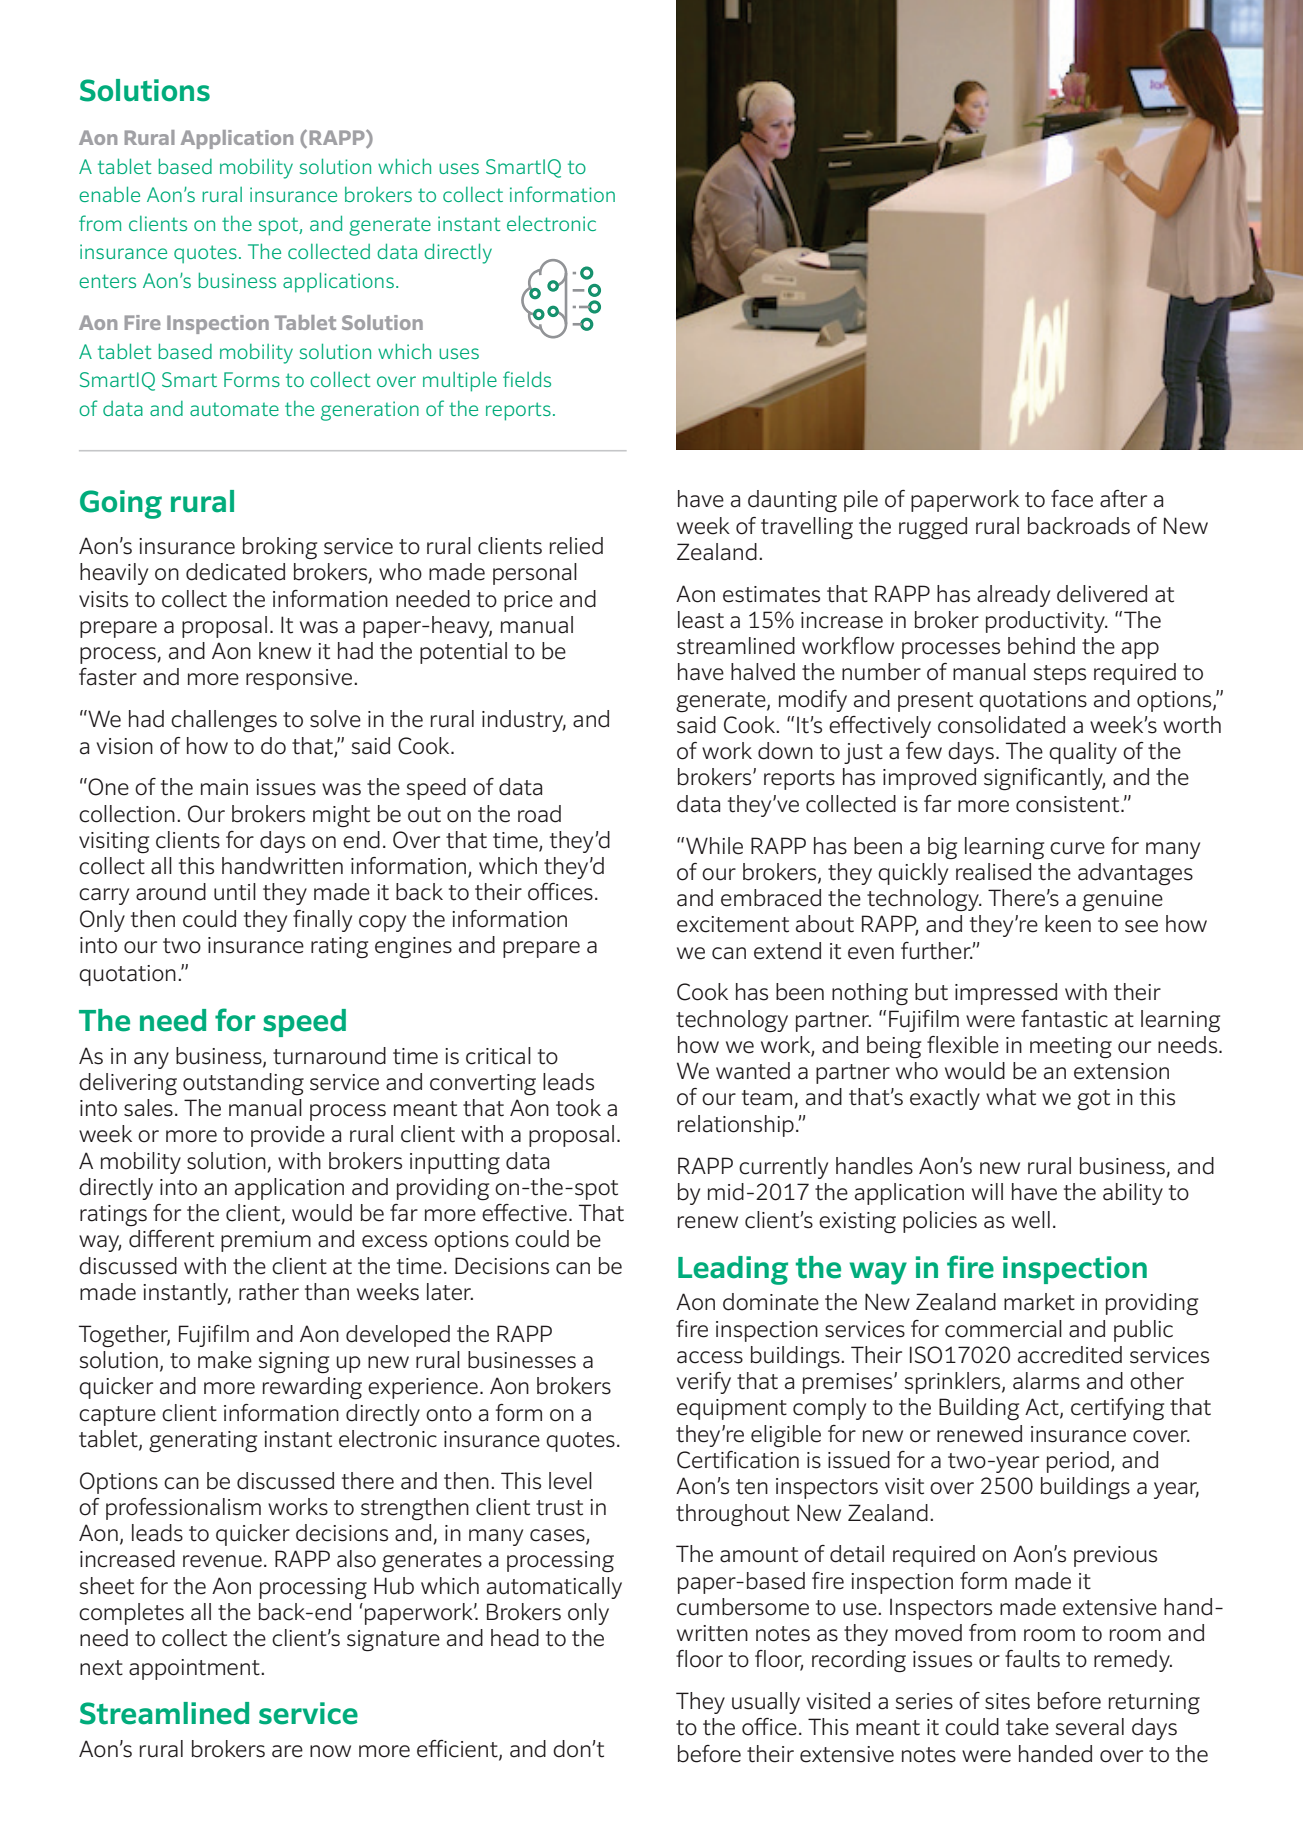 The image size is (1303, 1843). Describe the element at coordinates (1072, 499) in the screenshot. I see `face` at that location.
